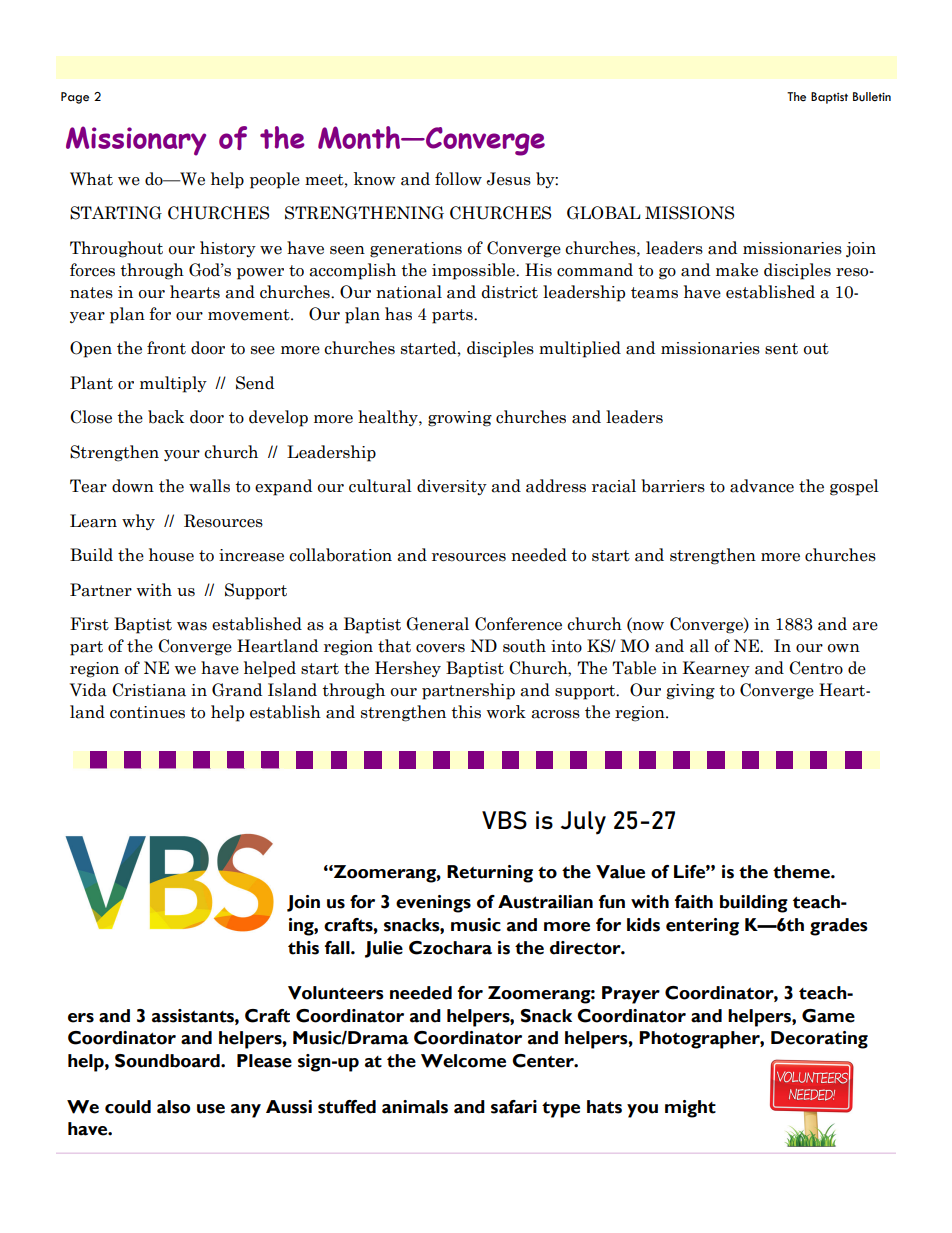 This screenshot has width=952, height=1233. I want to click on are, so click(865, 626).
